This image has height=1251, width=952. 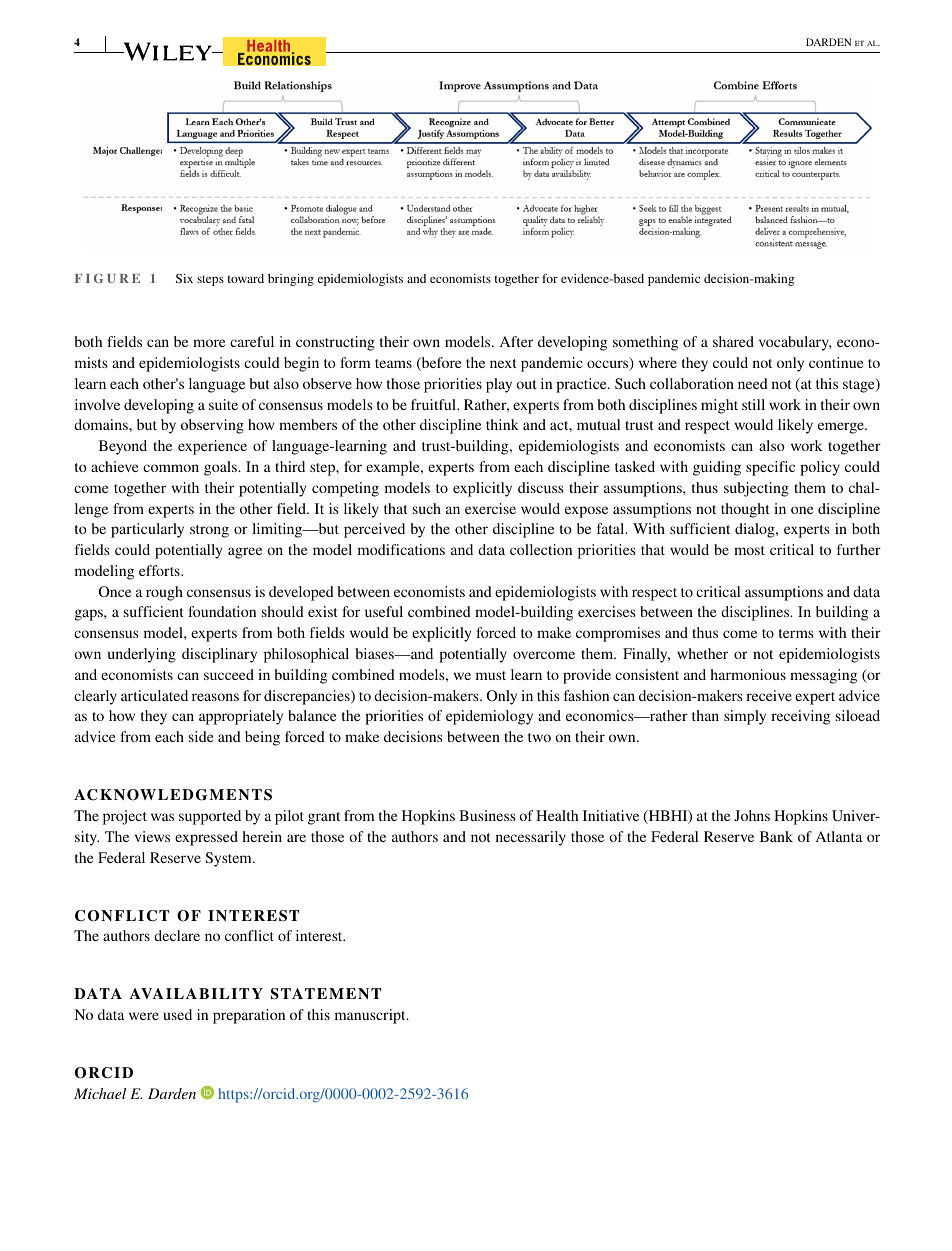 I want to click on Six, so click(x=184, y=278).
